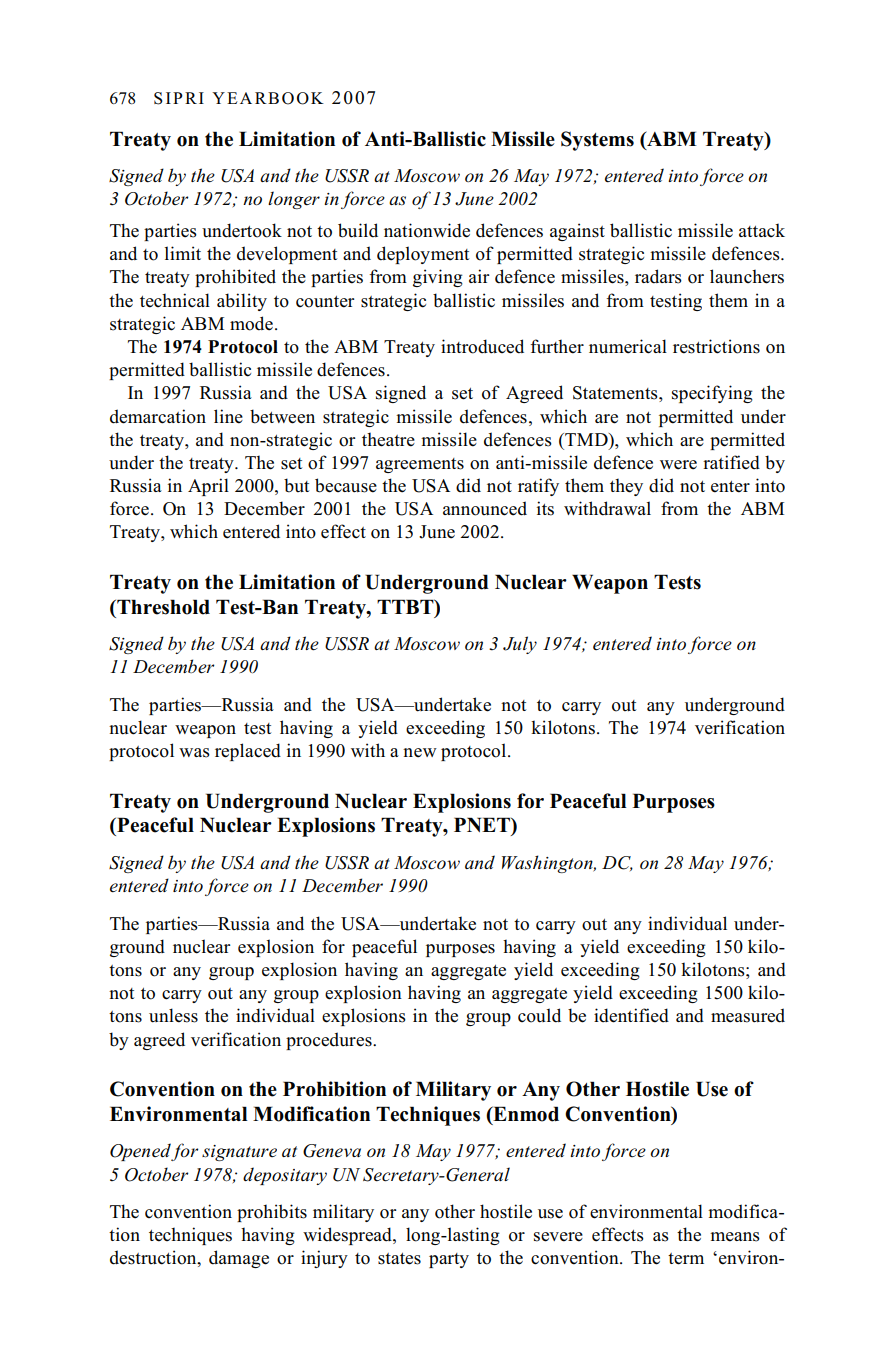 The image size is (896, 1345). Describe the element at coordinates (248, 752) in the page. I see `replaced` at that location.
